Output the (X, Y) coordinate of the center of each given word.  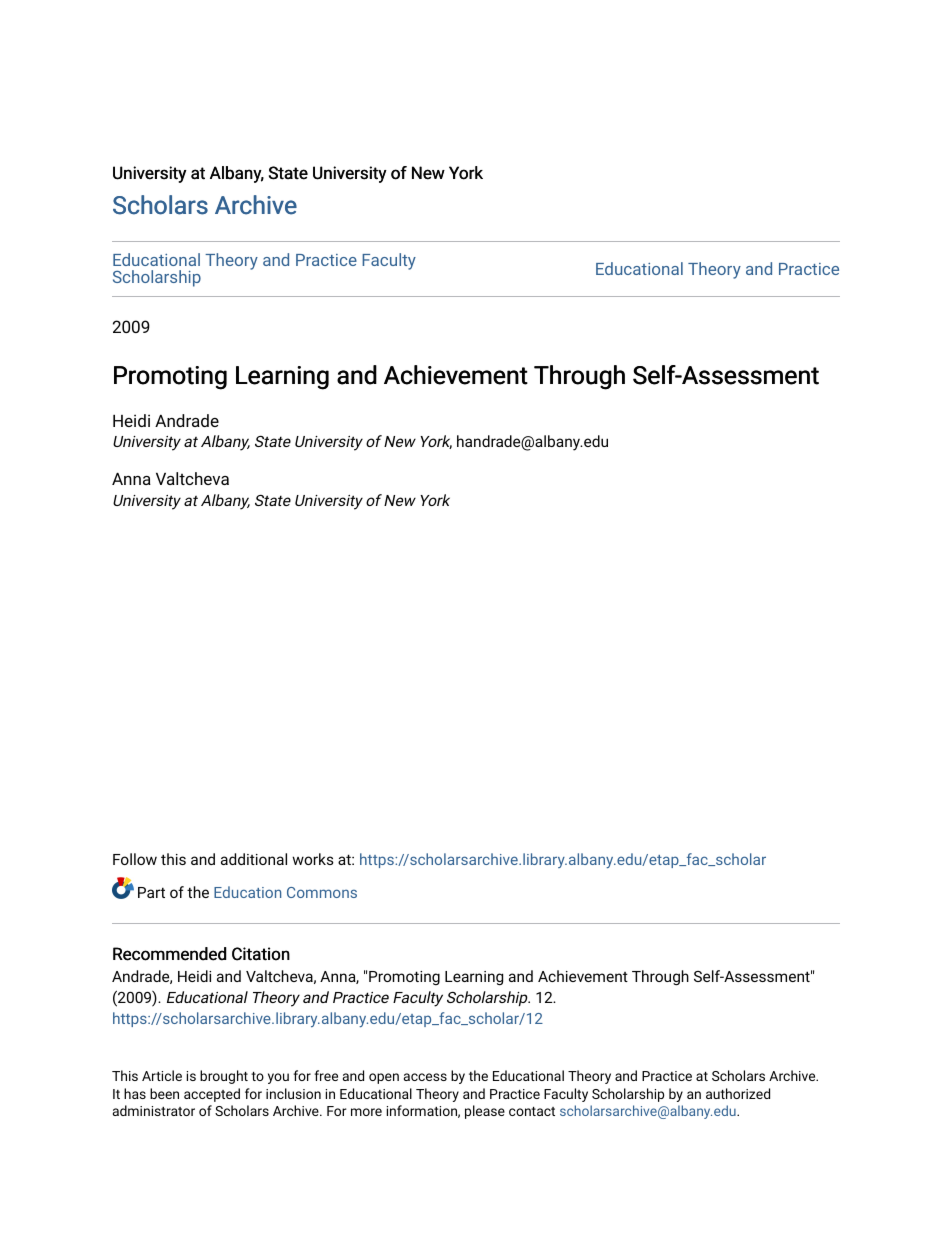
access (425, 1077)
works (313, 859)
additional (254, 859)
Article (162, 1075)
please (485, 1112)
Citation (261, 954)
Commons (322, 892)
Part (151, 892)
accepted (212, 1095)
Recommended (169, 954)
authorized (738, 1093)
